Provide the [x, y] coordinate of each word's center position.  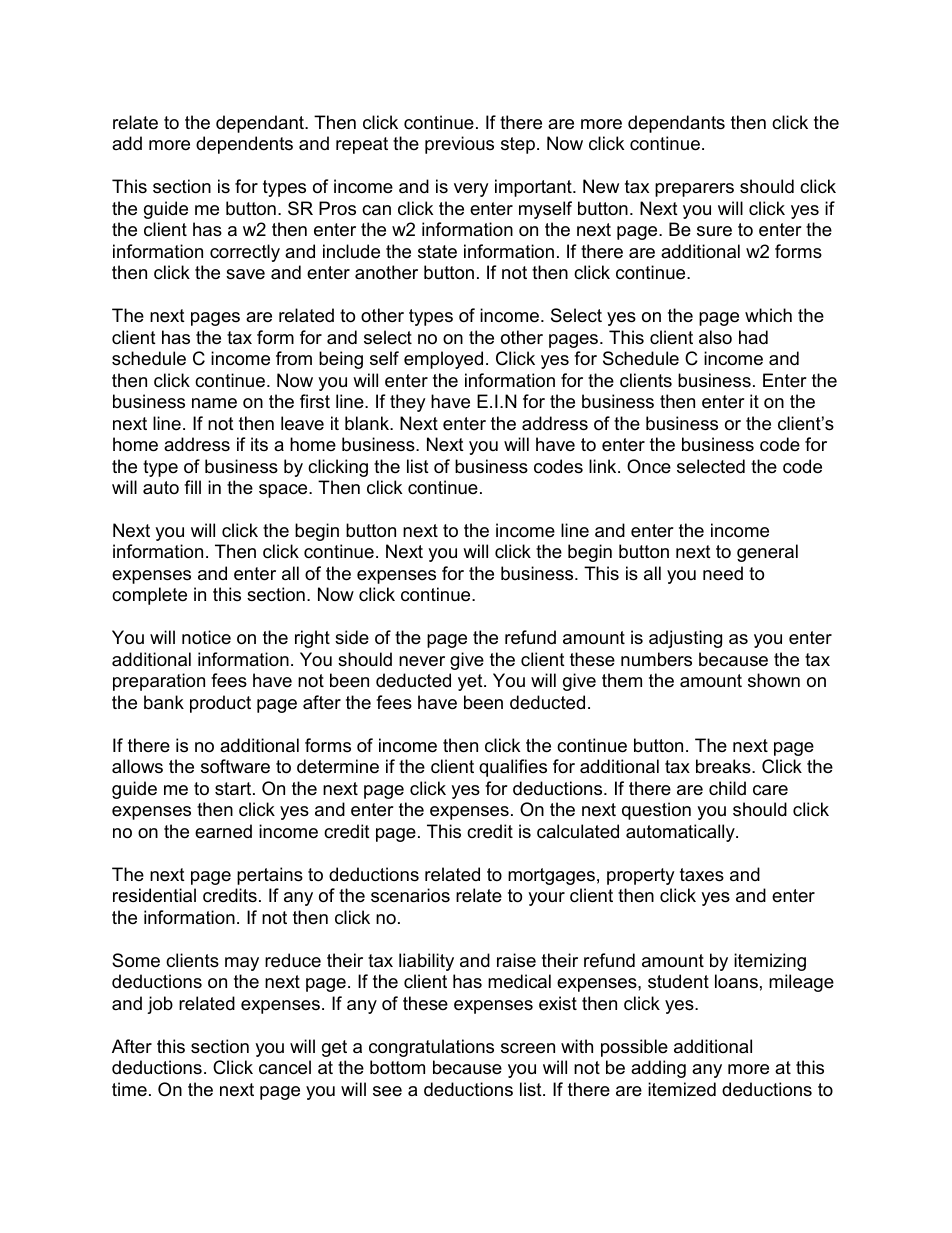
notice [206, 637]
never [422, 661]
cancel [285, 1067]
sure [714, 231]
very [471, 190]
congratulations [431, 1048]
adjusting [685, 639]
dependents [244, 145]
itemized [682, 1089]
